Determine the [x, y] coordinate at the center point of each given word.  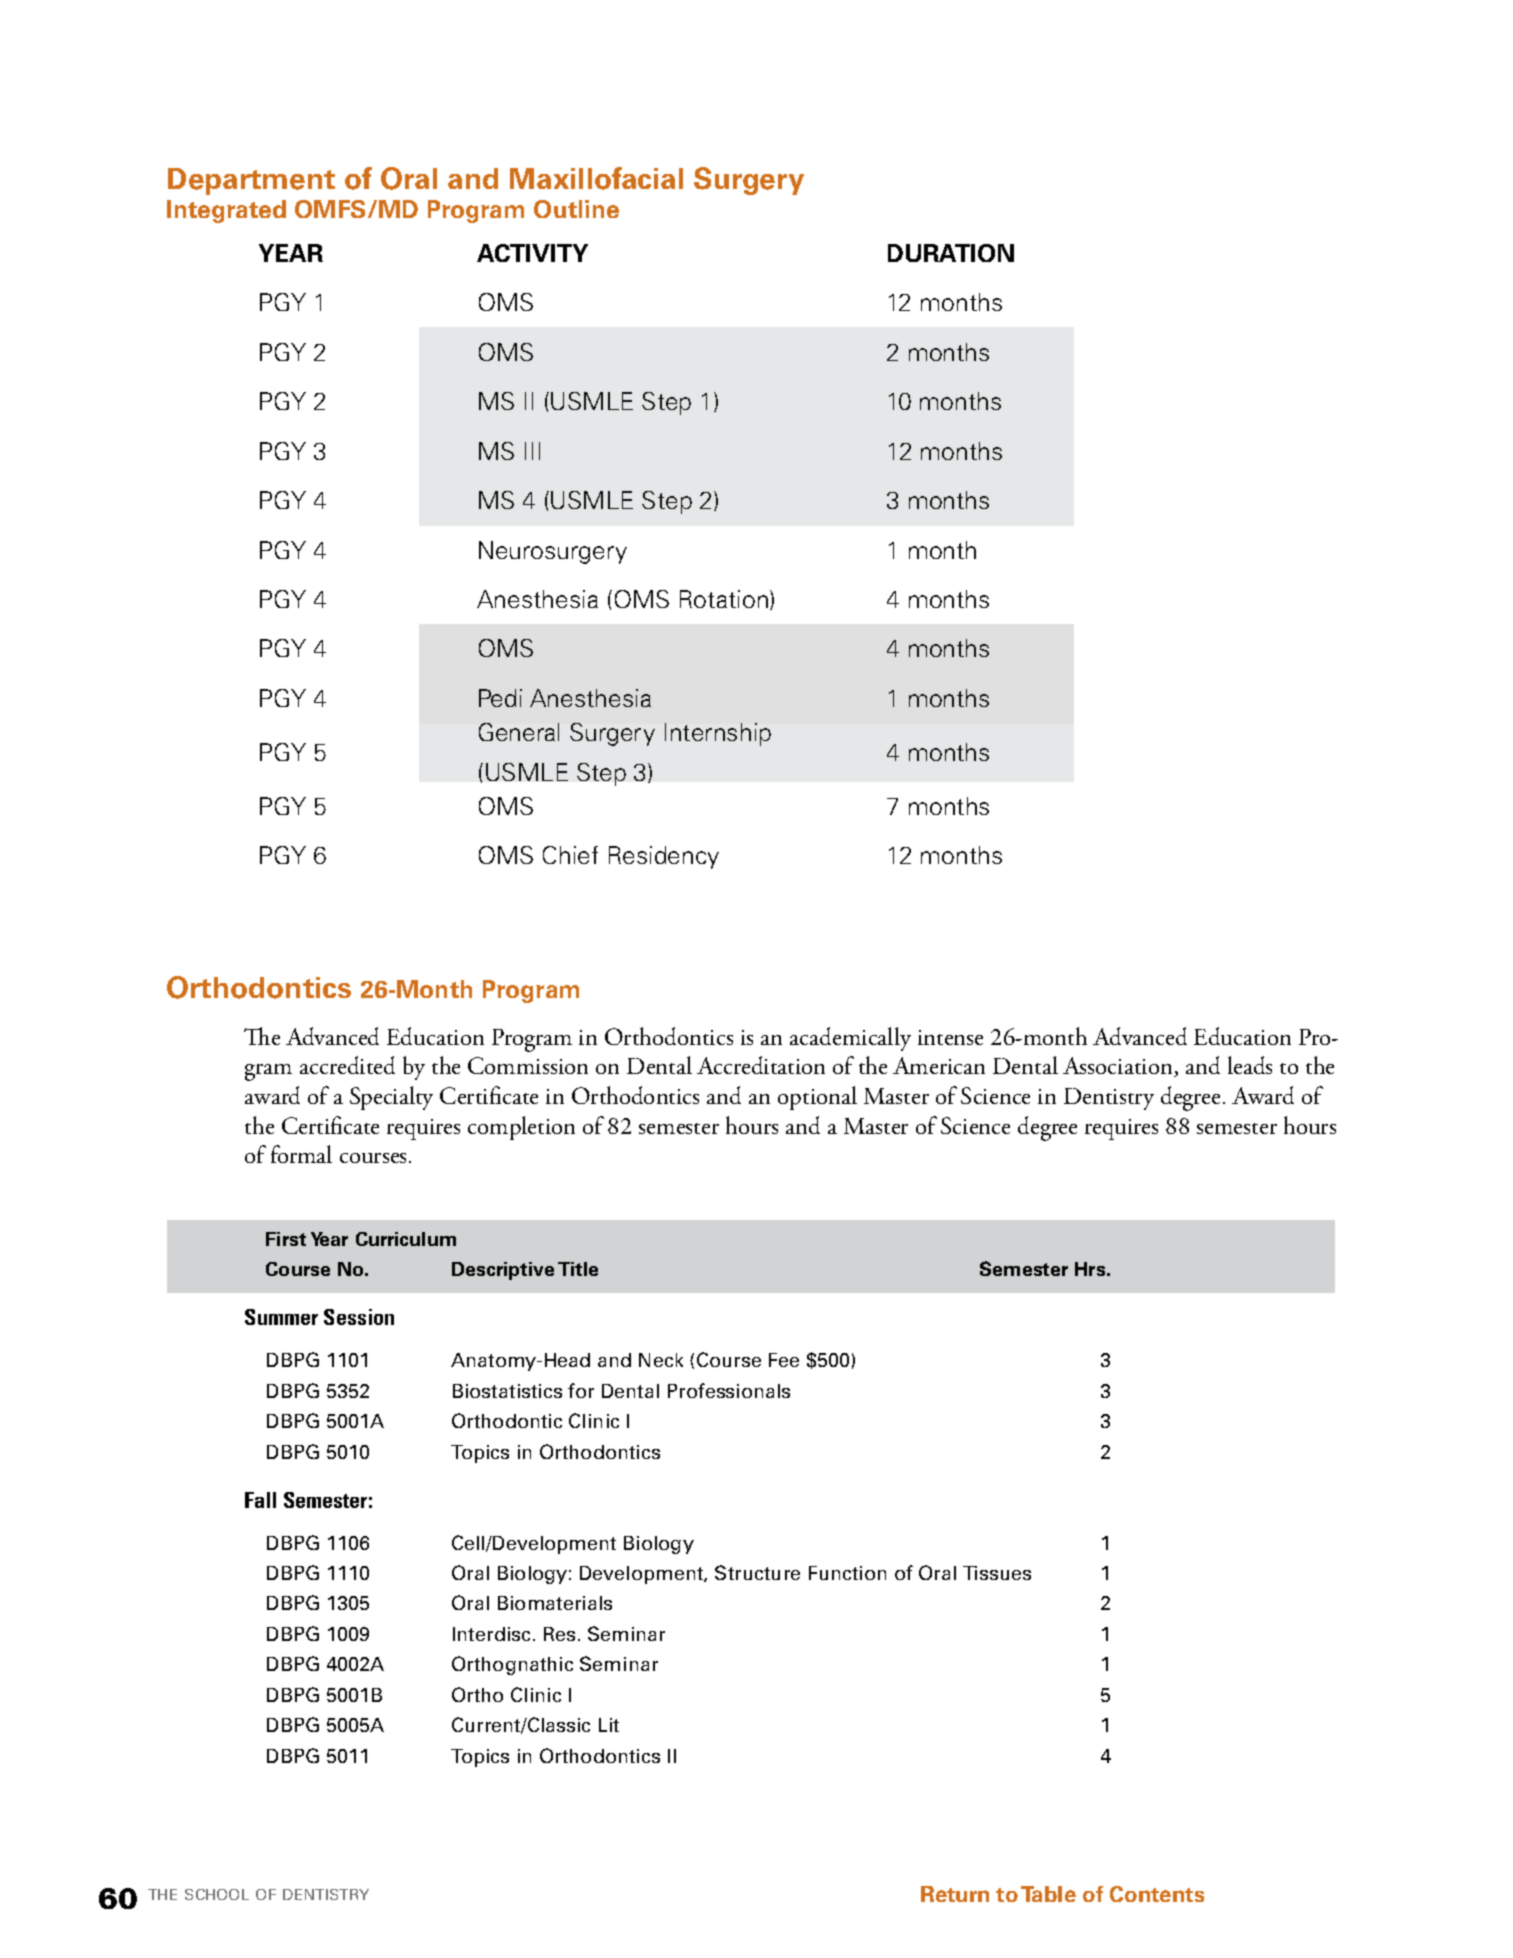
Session [359, 1317]
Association [1119, 1067]
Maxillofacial [596, 178]
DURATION [951, 253]
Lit [609, 1725]
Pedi [500, 698]
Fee [784, 1360]
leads [1250, 1065]
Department [251, 181]
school [217, 1894]
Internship [718, 734]
